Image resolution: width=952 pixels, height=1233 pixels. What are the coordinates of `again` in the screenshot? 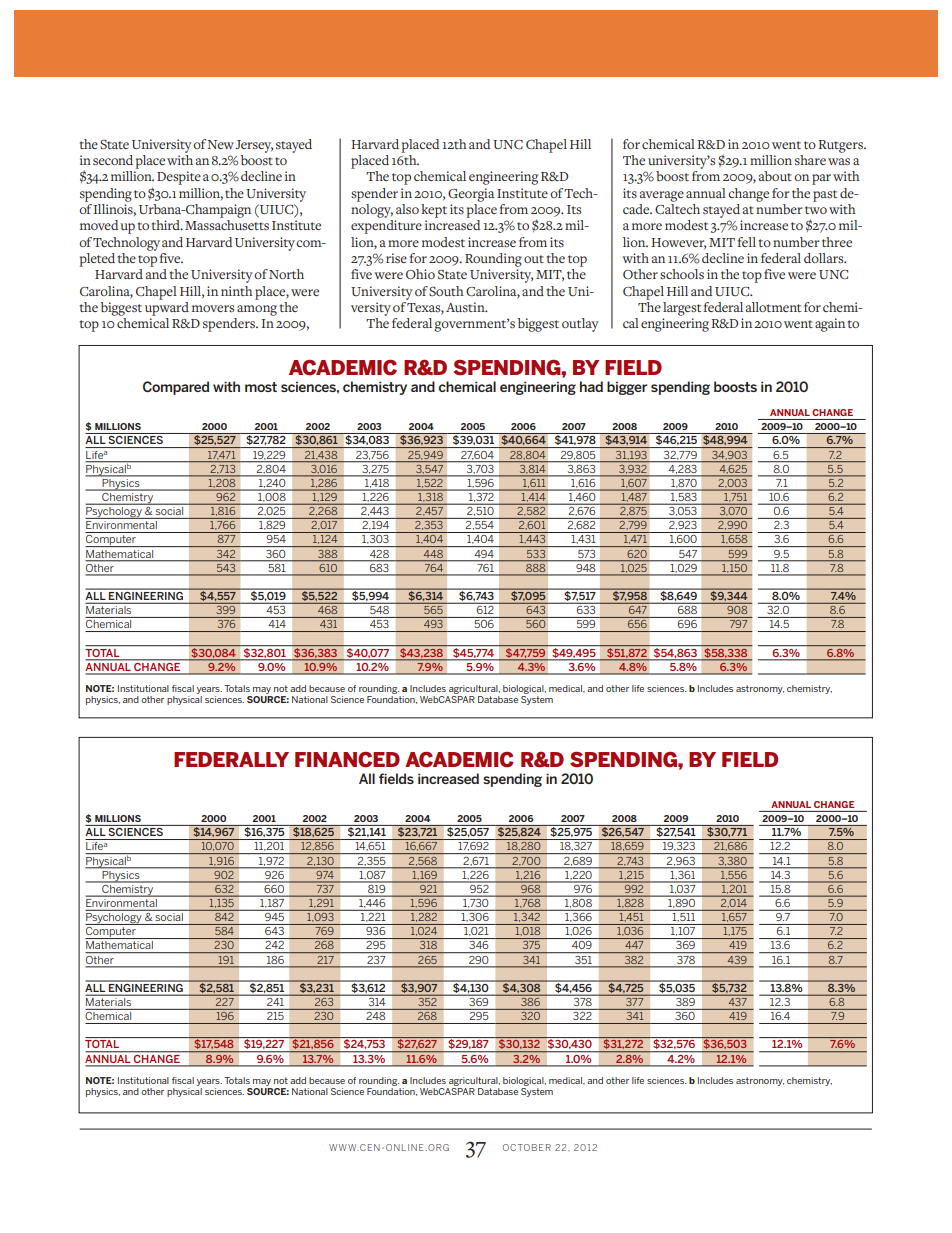 It's located at (830, 325).
